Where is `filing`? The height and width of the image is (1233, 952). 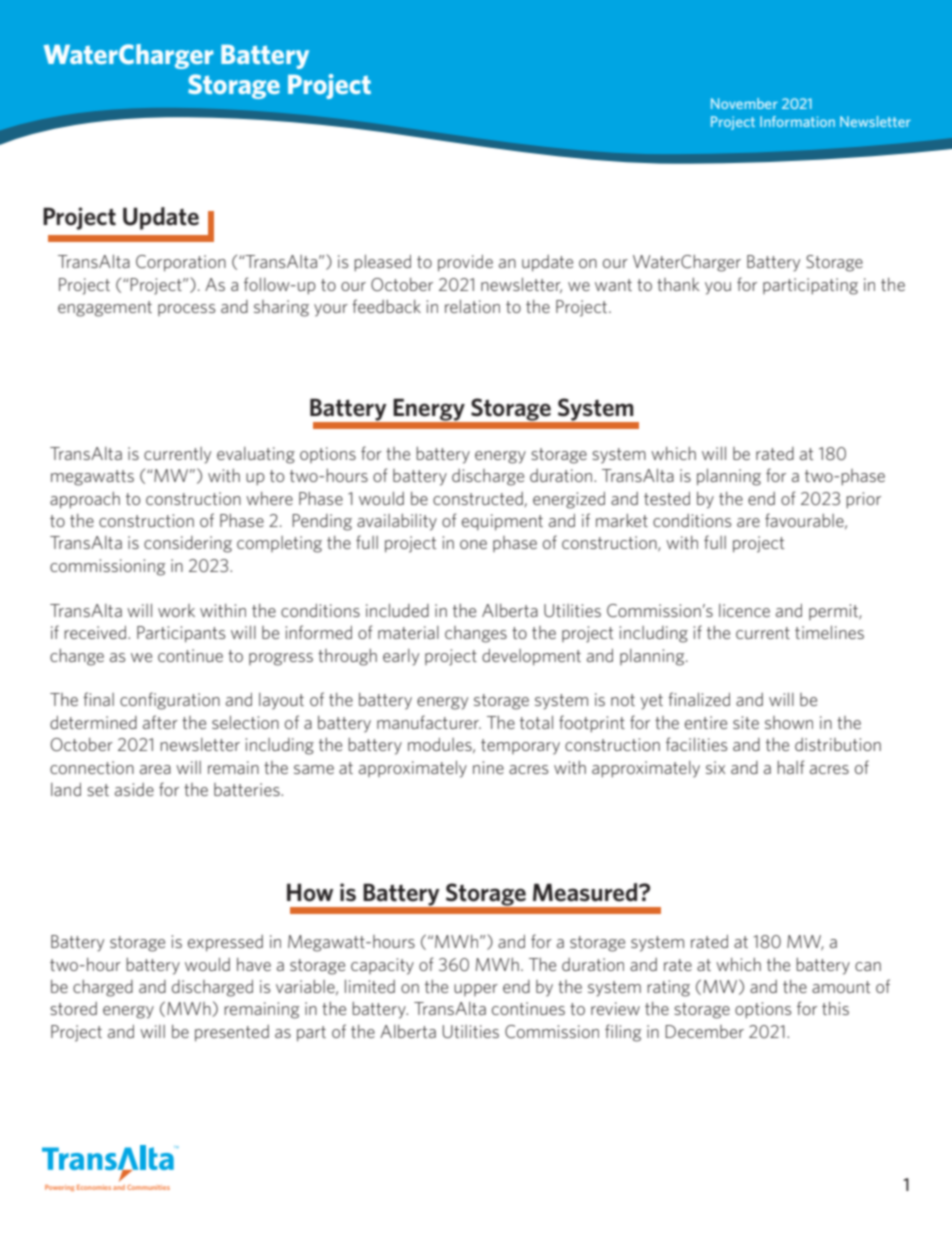
filing is located at coordinates (623, 1033).
